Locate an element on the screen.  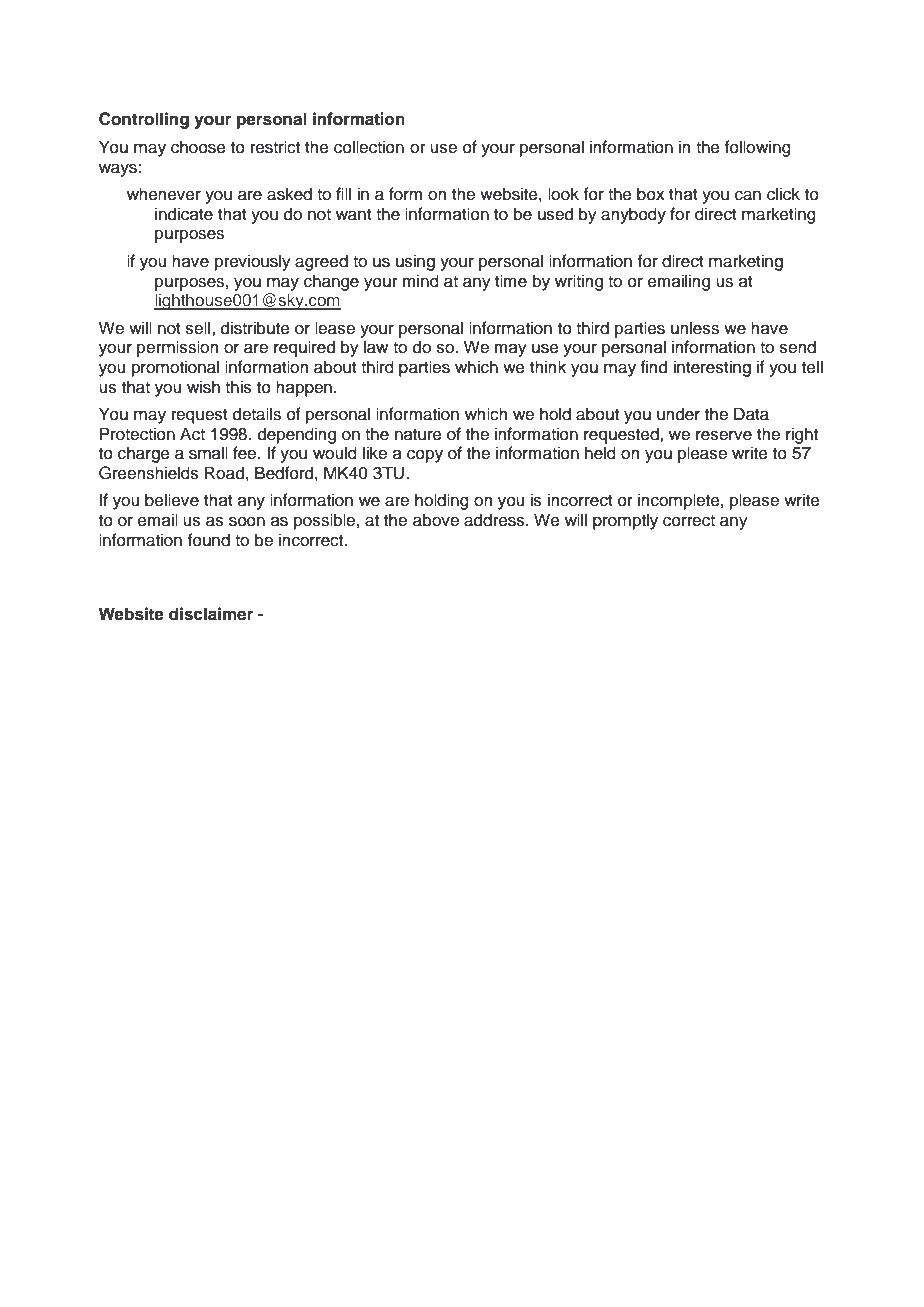
following is located at coordinates (758, 148).
